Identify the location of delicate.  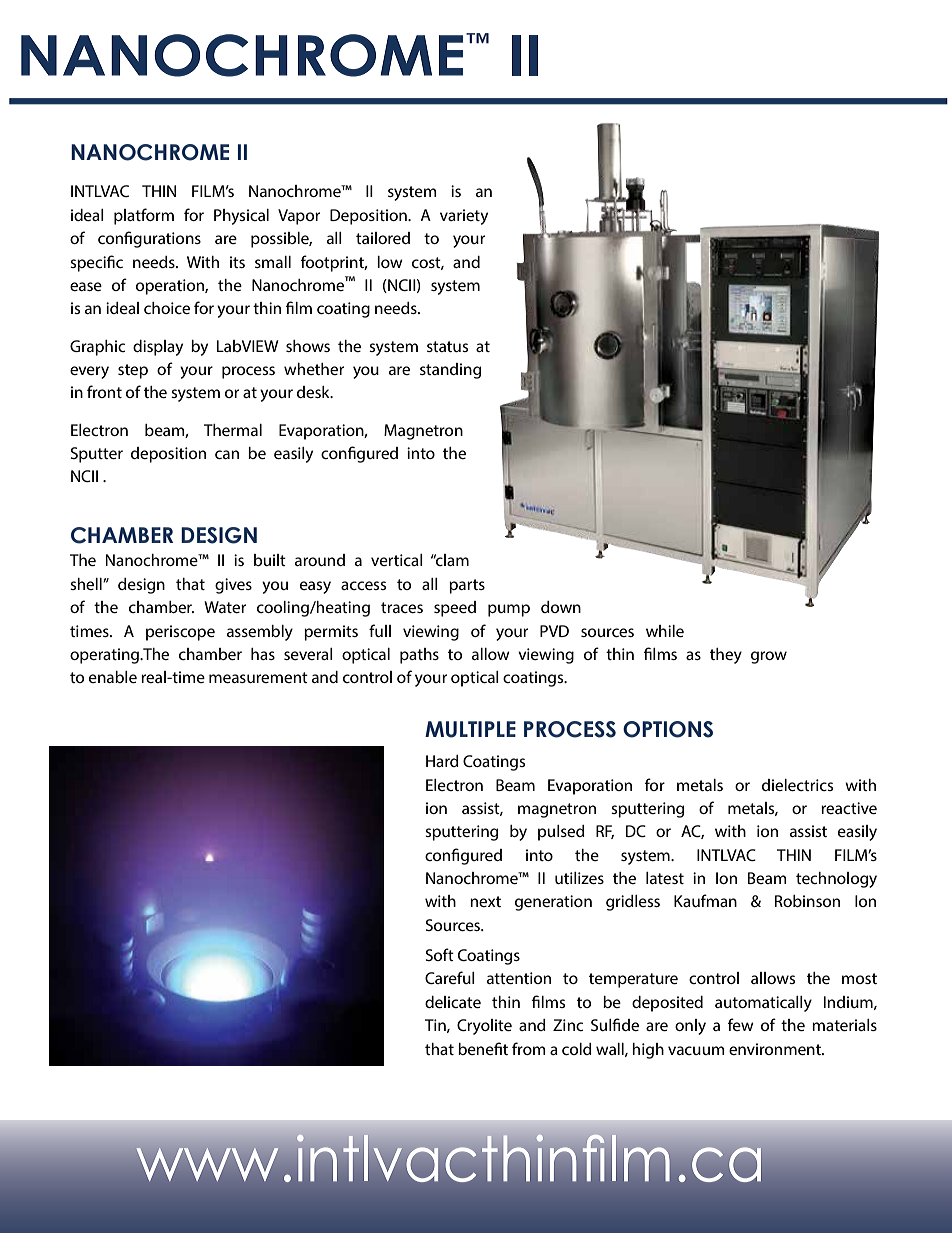
(453, 1002).
